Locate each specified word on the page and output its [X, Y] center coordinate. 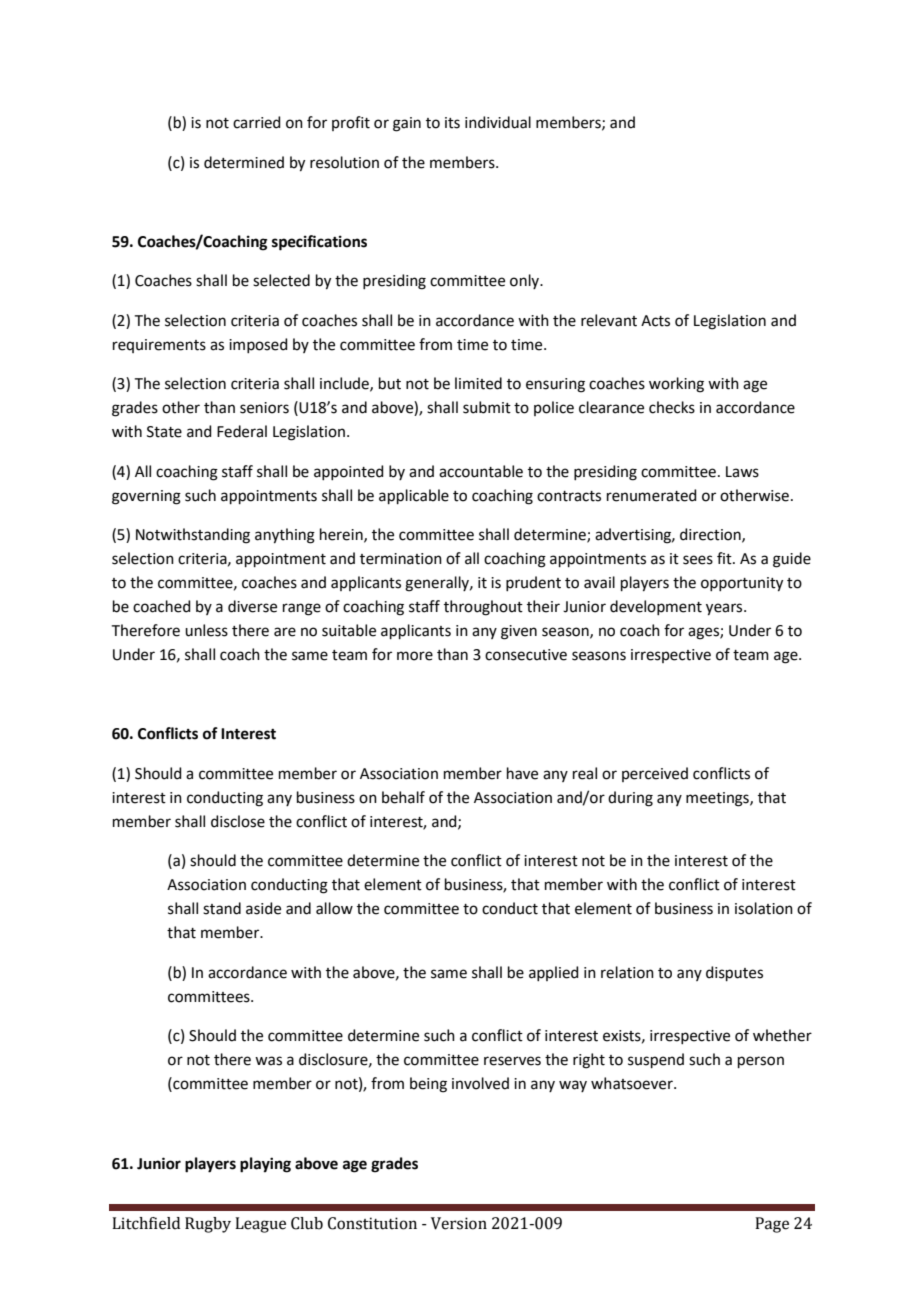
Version [459, 1223]
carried [257, 122]
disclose [238, 821]
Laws [742, 472]
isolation [764, 908]
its [452, 123]
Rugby [208, 1225]
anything [285, 536]
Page [772, 1225]
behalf [403, 797]
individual [498, 122]
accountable [481, 471]
